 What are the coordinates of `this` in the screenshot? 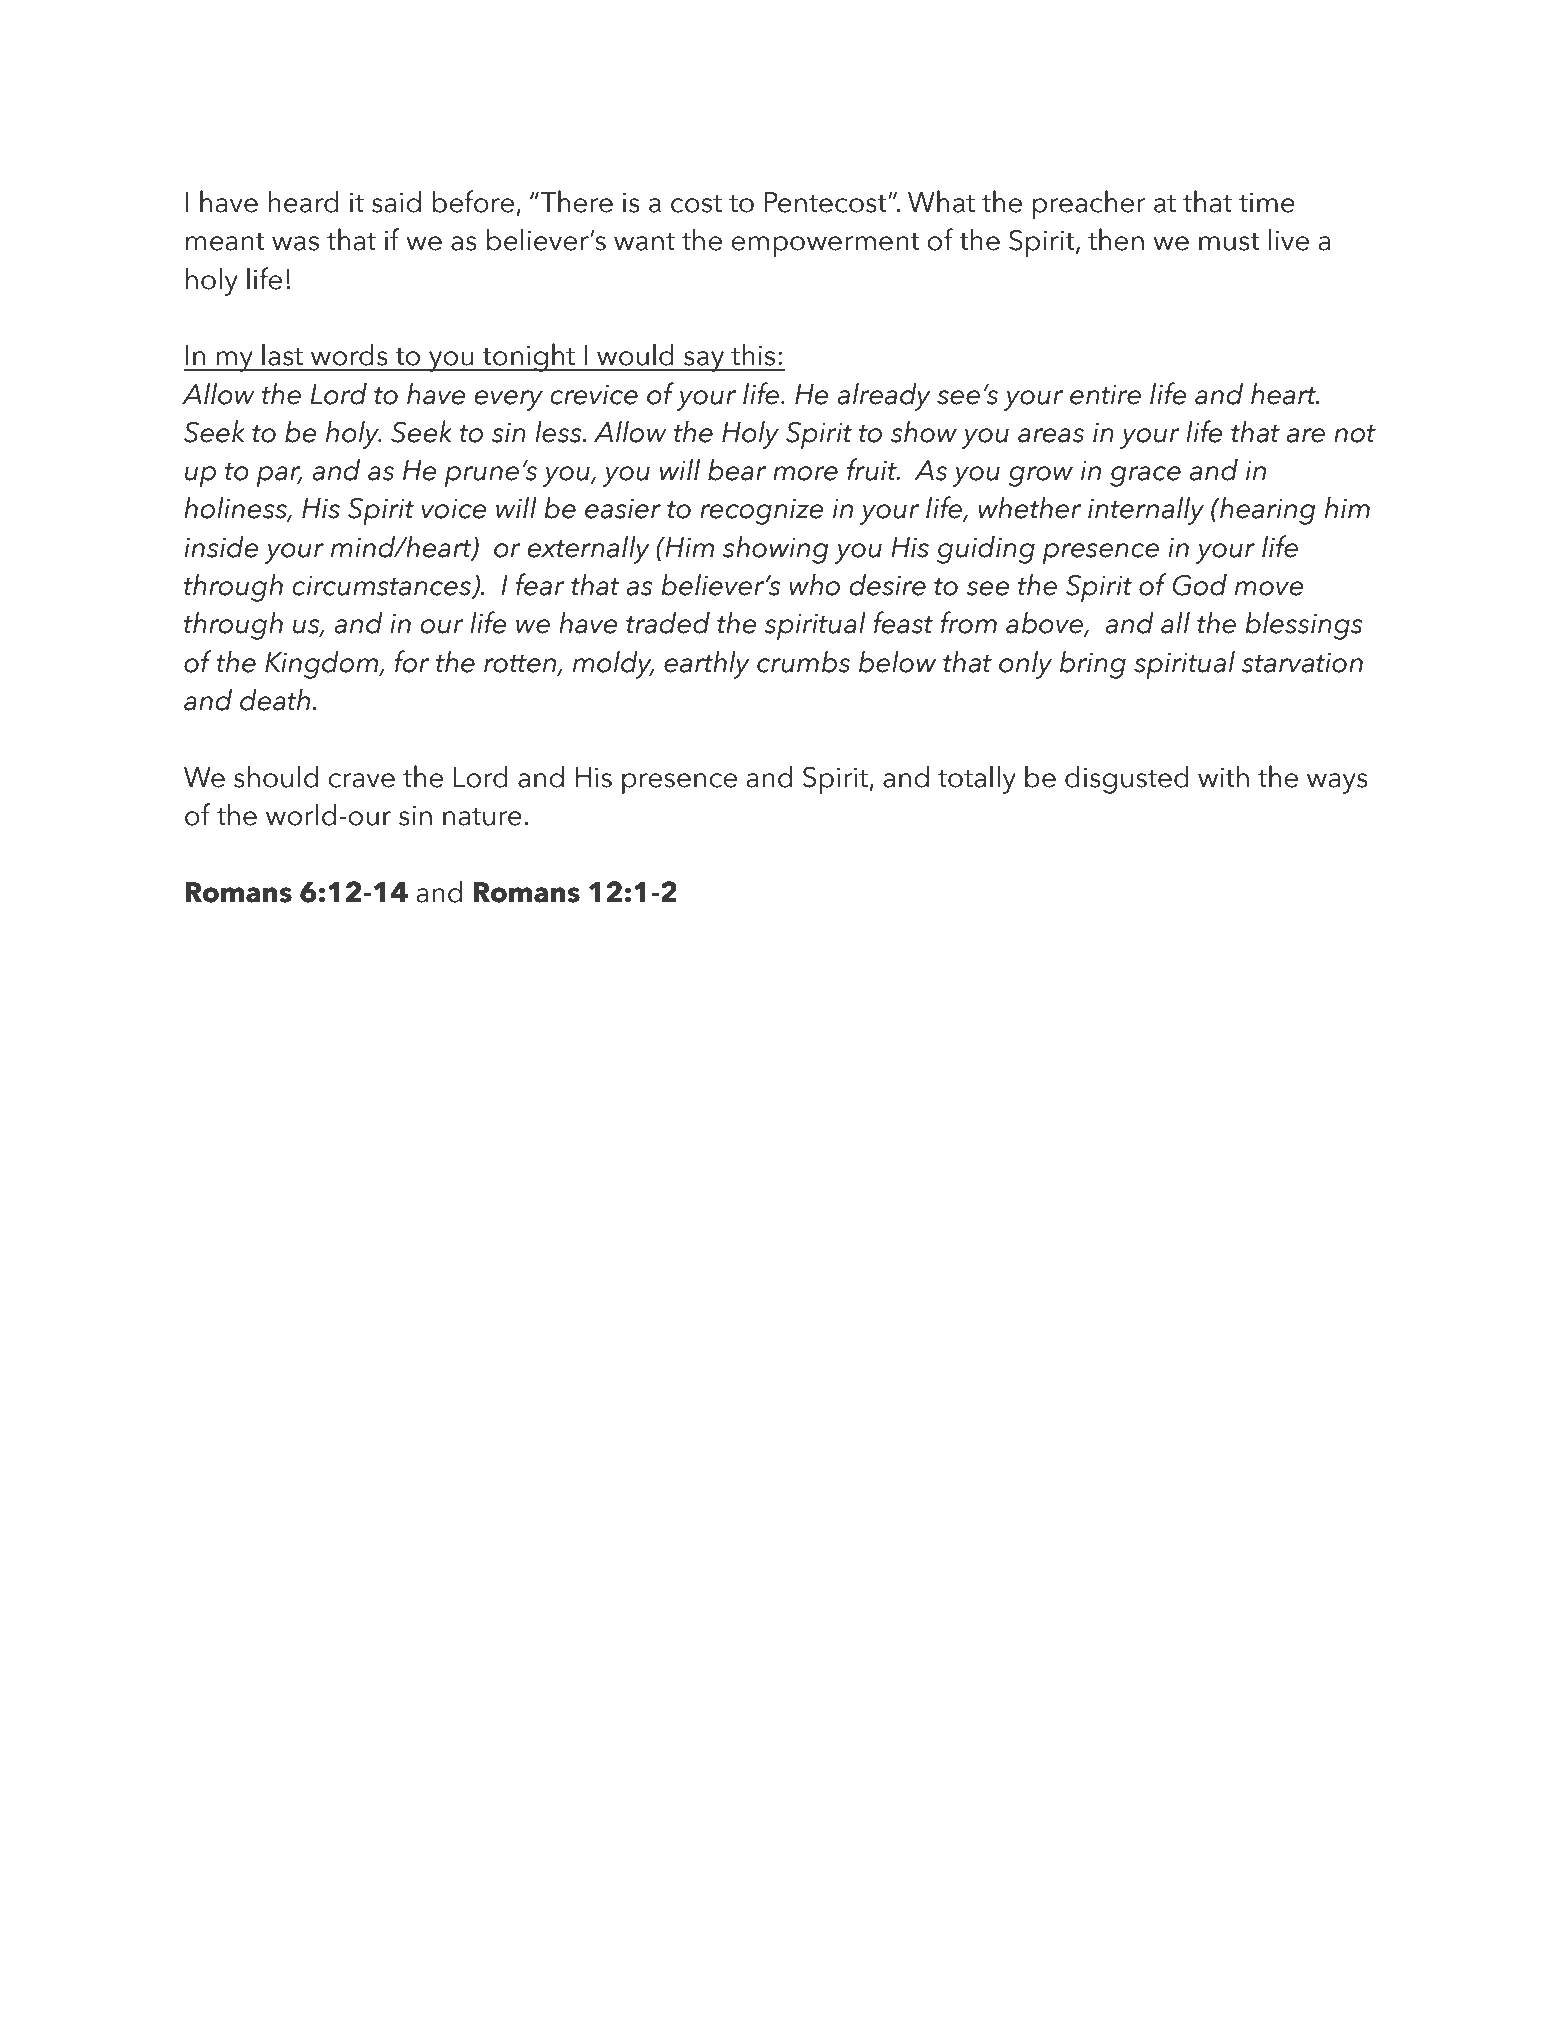 It's located at (753, 354).
